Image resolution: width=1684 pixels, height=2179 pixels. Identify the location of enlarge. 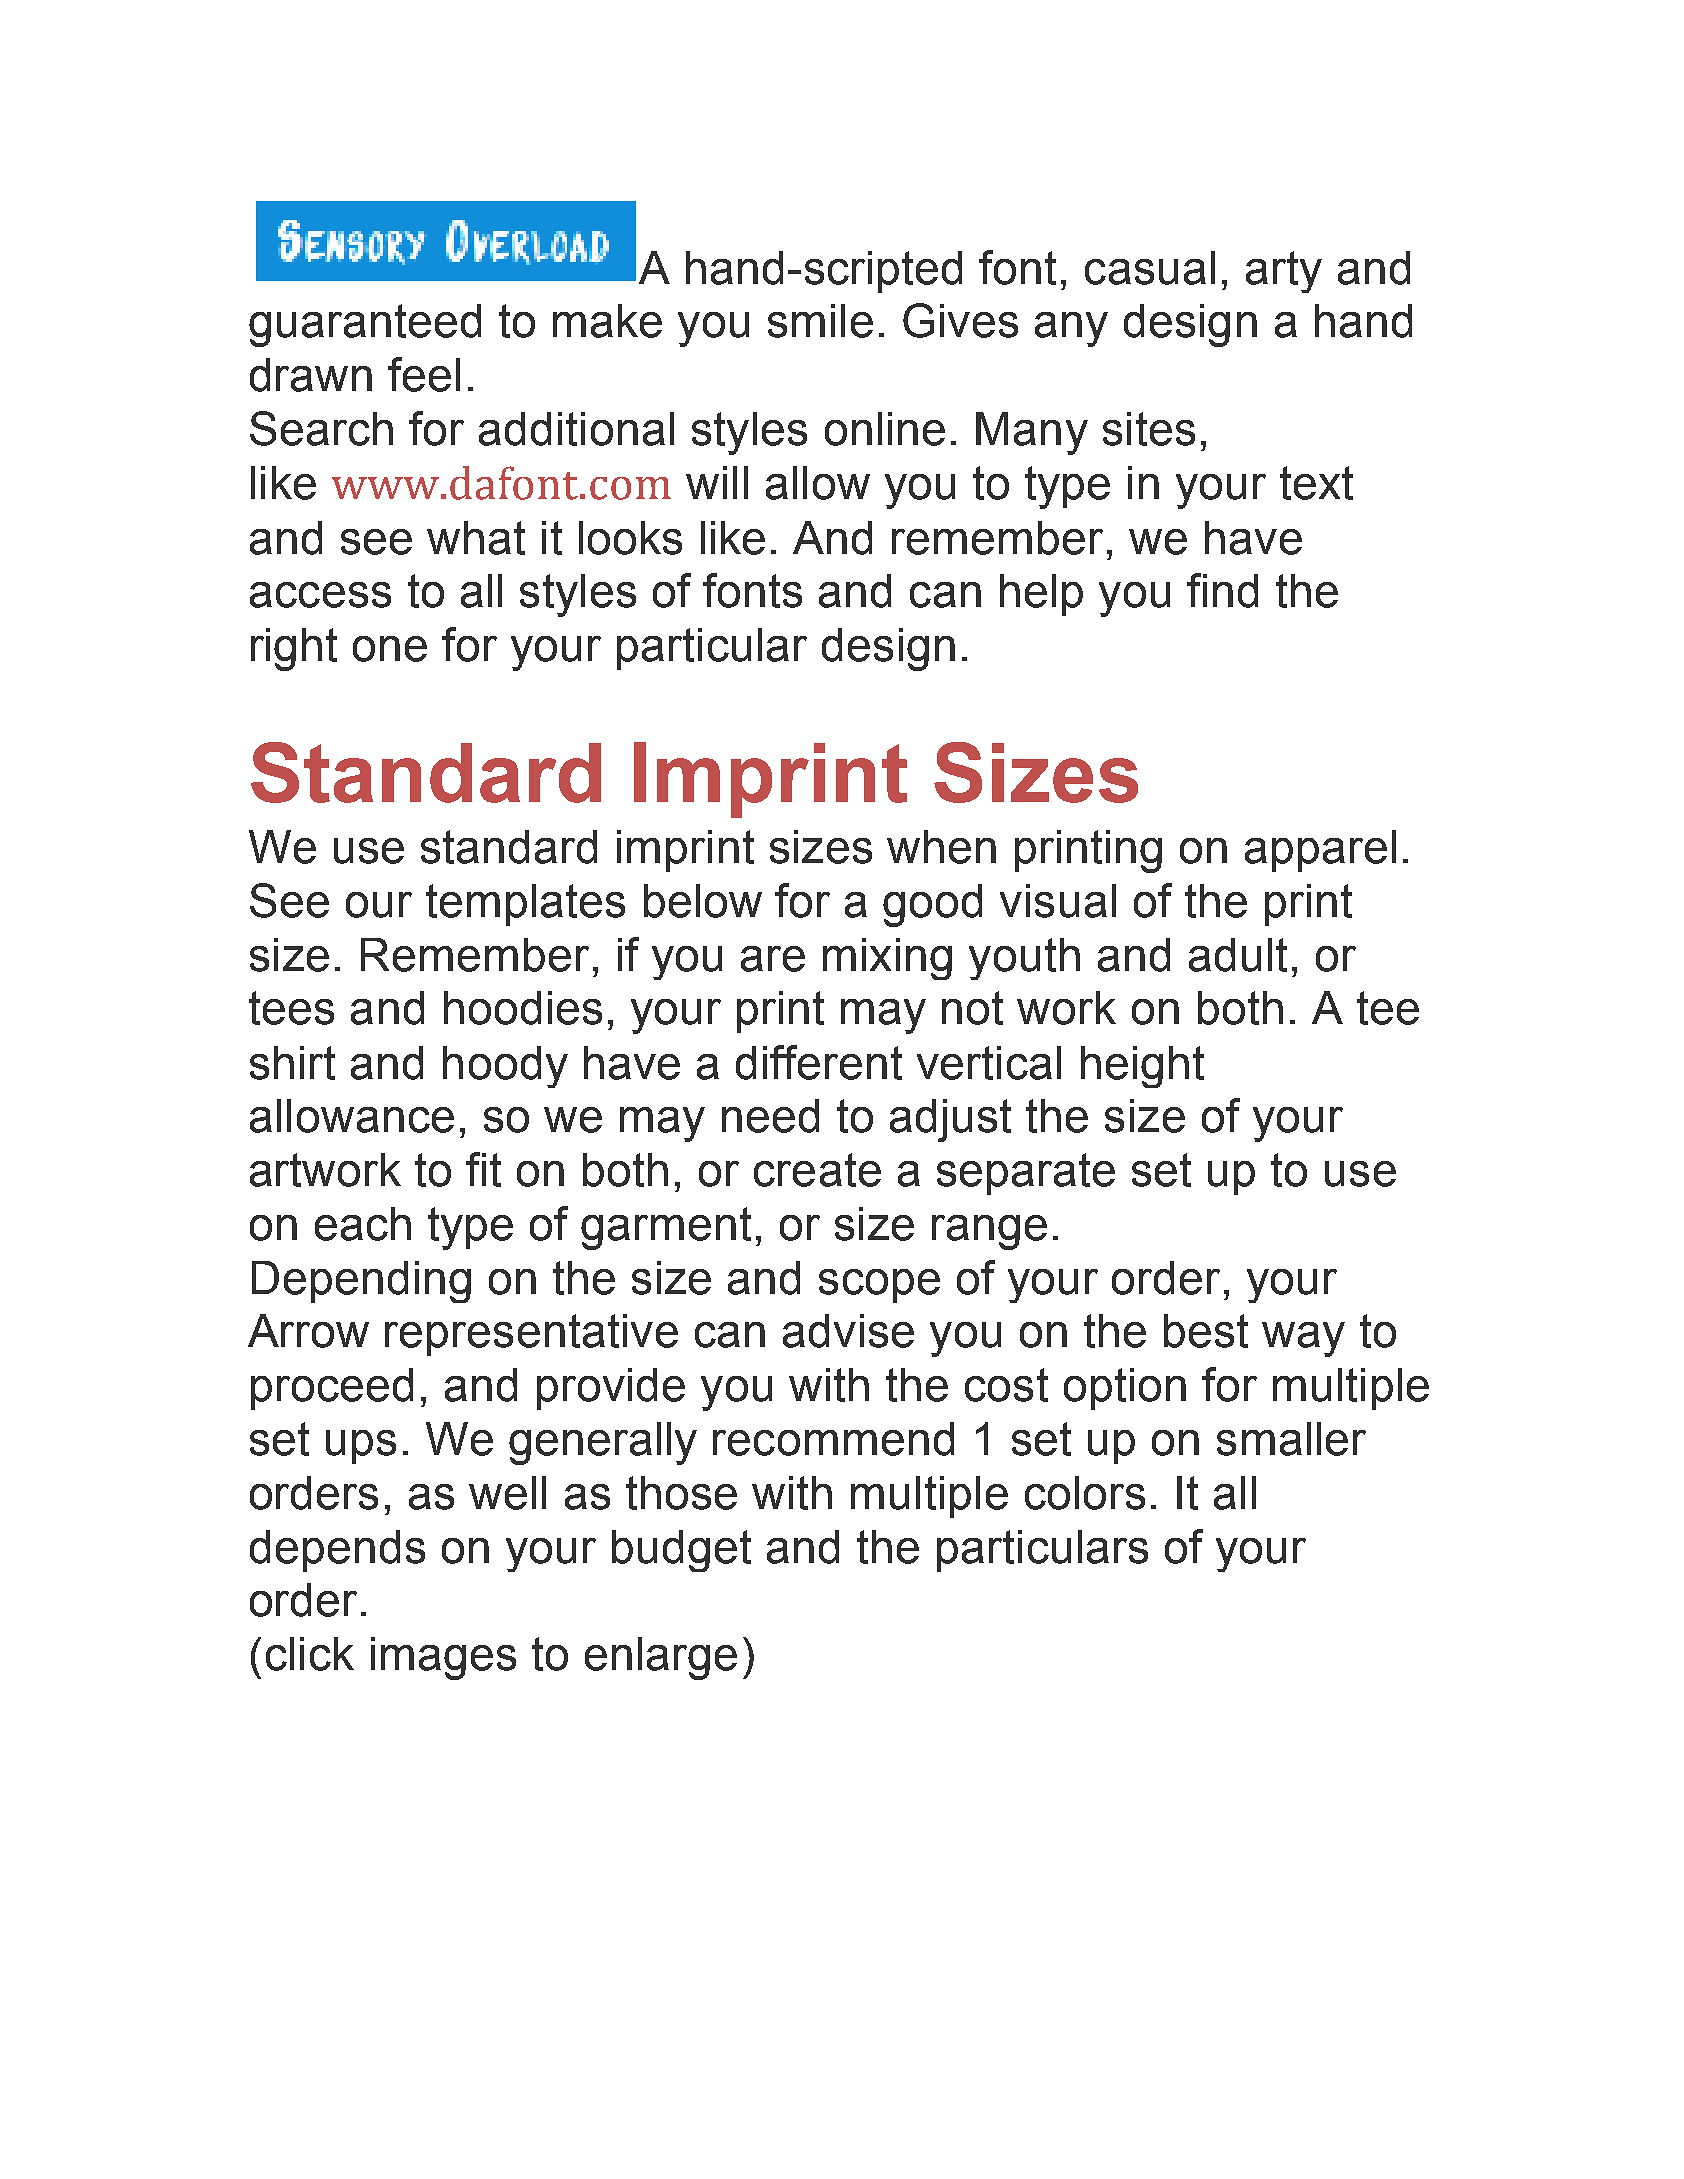
(661, 1658).
